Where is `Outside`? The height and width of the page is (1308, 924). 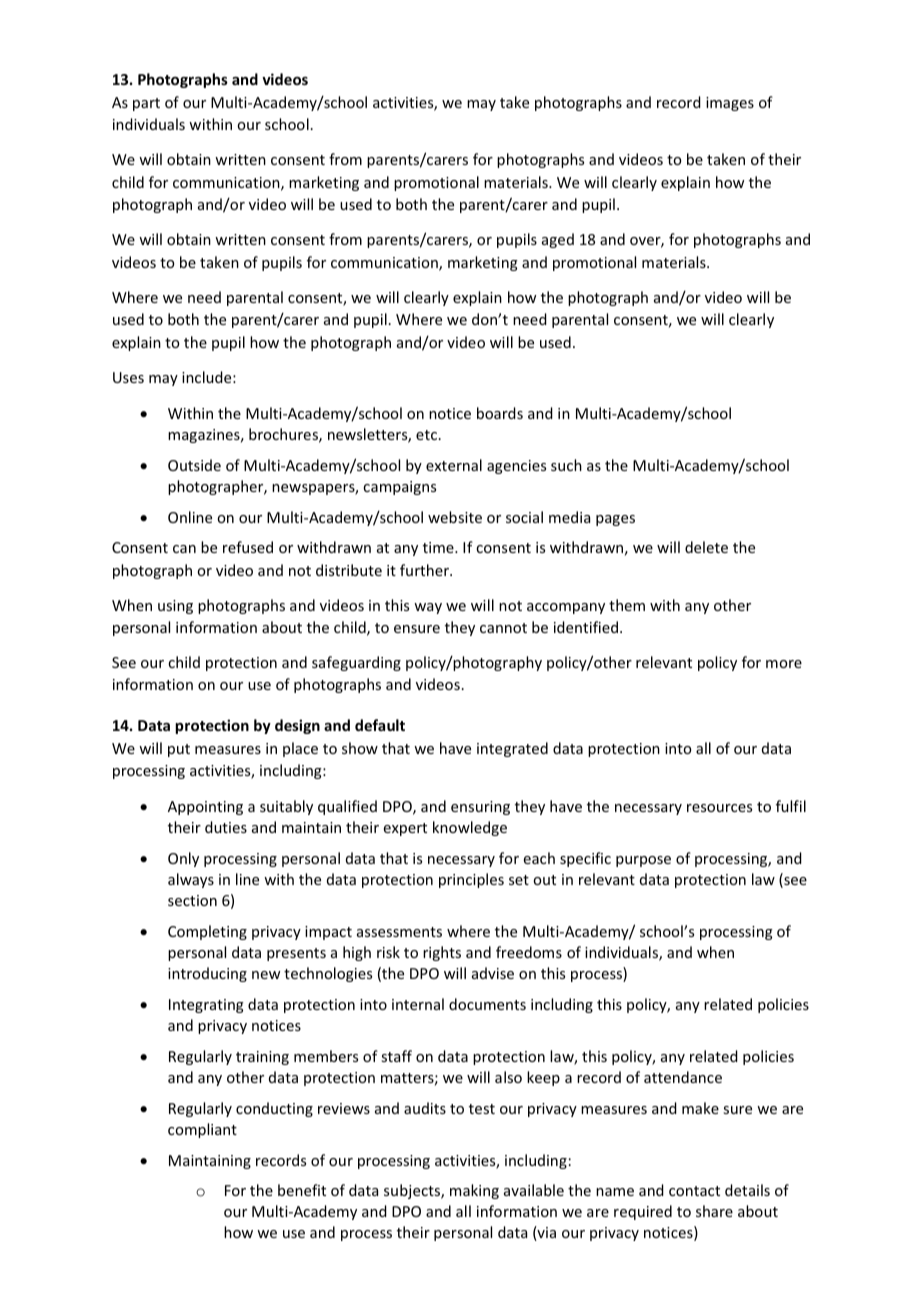 Outside is located at coordinates (194, 465).
